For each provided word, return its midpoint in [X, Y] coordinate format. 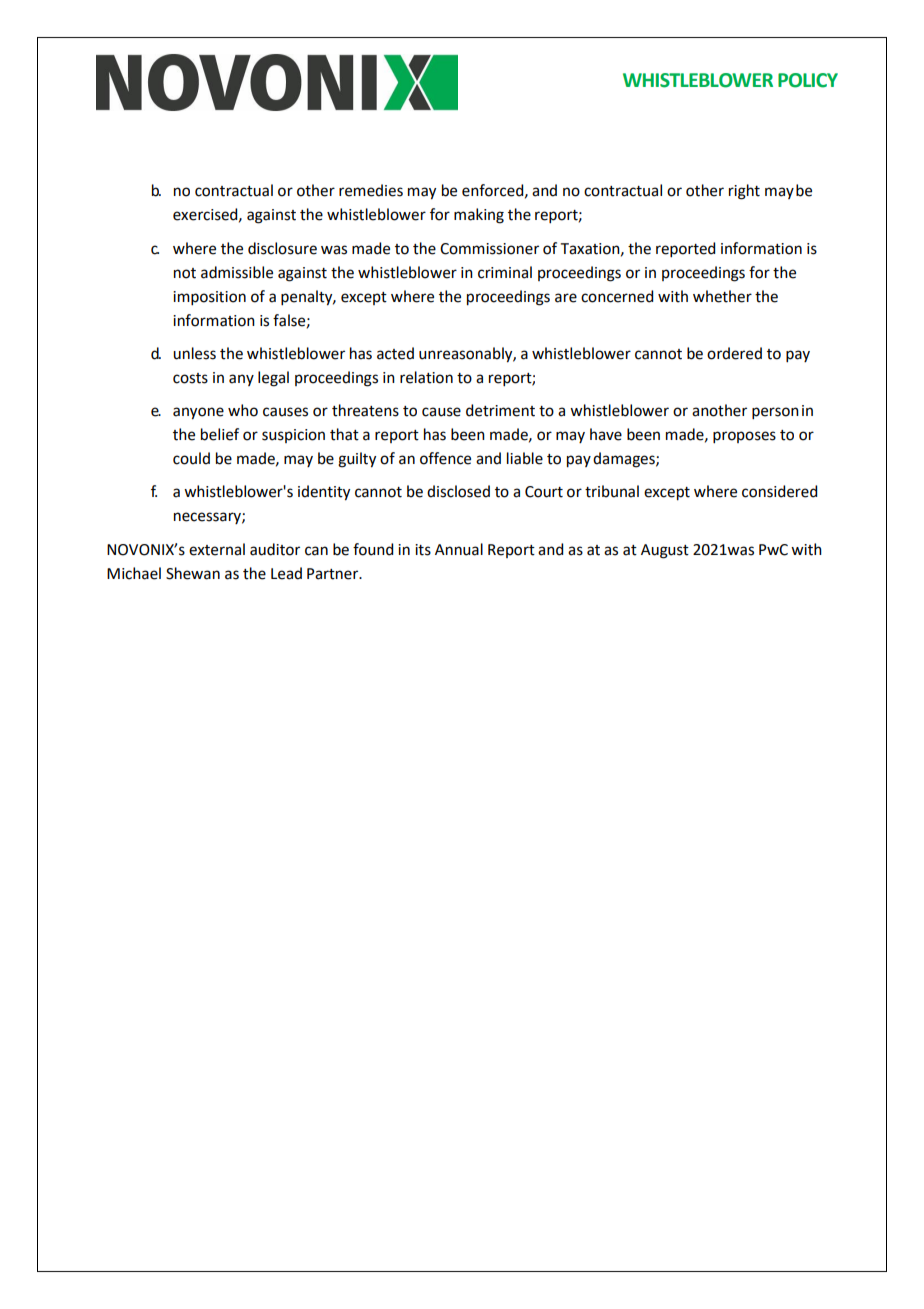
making [479, 216]
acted [395, 353]
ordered [734, 353]
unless [194, 353]
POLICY [808, 80]
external [217, 549]
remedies [371, 190]
